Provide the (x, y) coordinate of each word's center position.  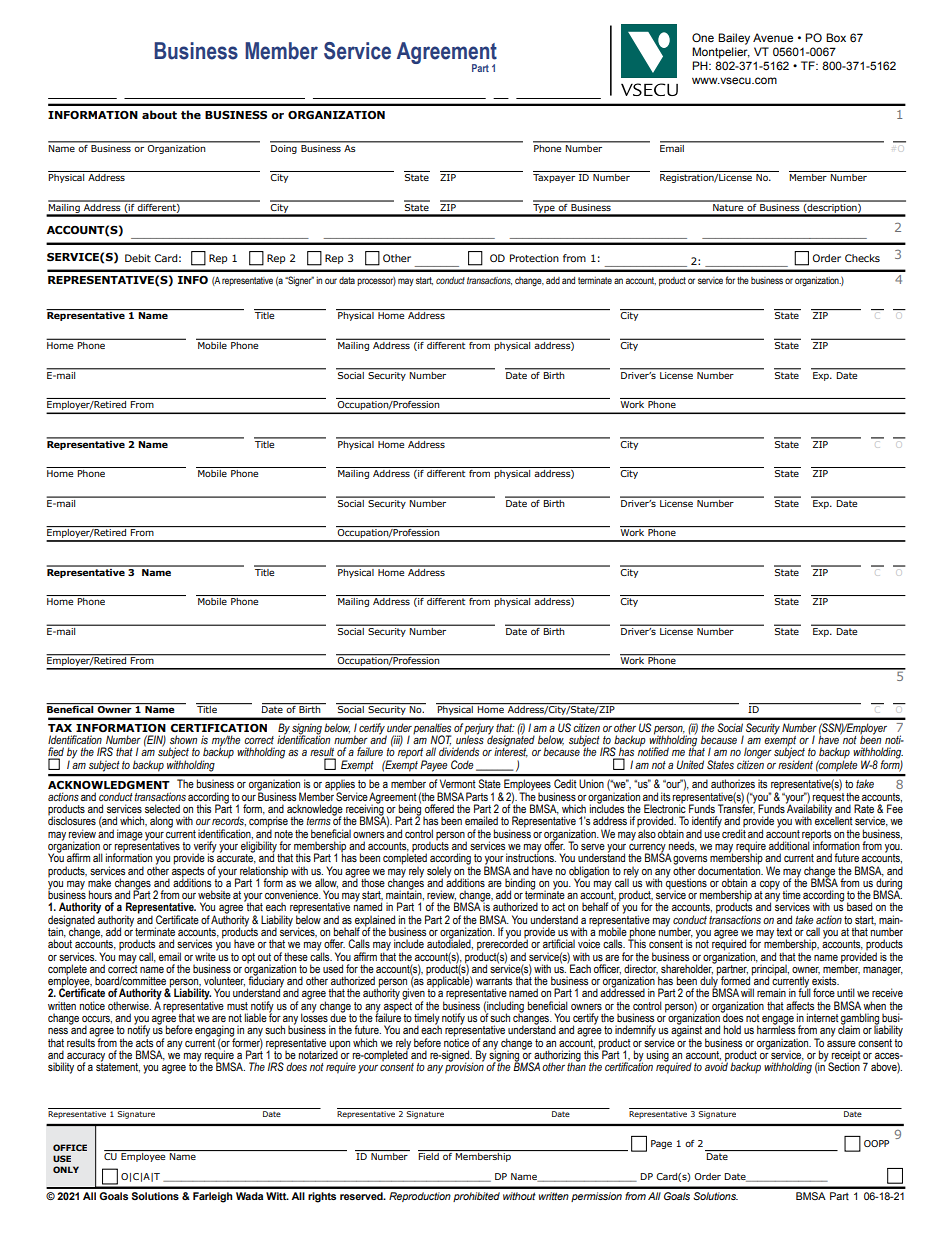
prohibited (476, 1197)
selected (162, 808)
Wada (249, 1196)
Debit (138, 258)
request (829, 798)
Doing (284, 148)
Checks (862, 258)
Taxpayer (554, 178)
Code (462, 764)
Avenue (773, 37)
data (347, 280)
